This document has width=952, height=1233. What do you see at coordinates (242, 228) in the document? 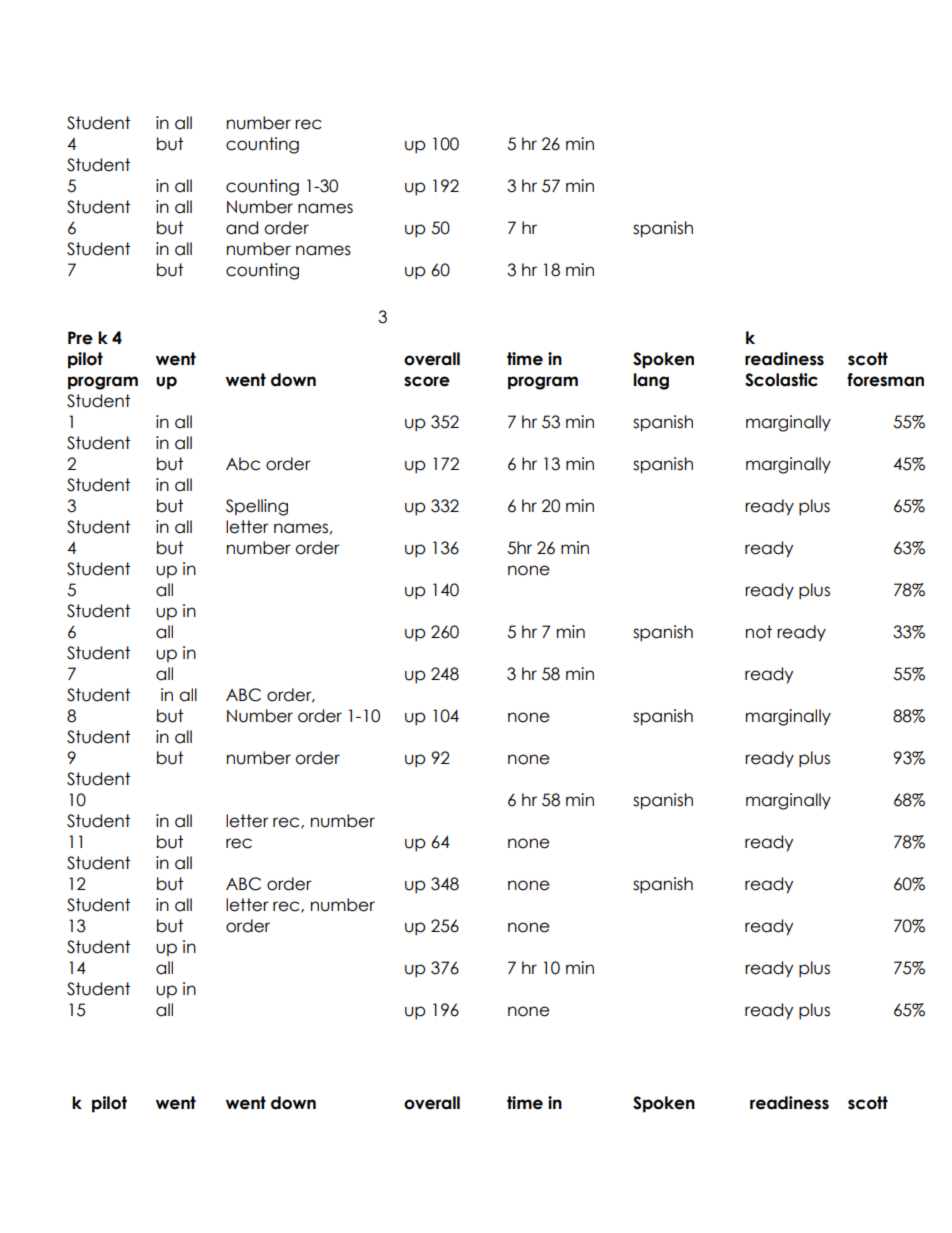
I see `and` at bounding box center [242, 228].
